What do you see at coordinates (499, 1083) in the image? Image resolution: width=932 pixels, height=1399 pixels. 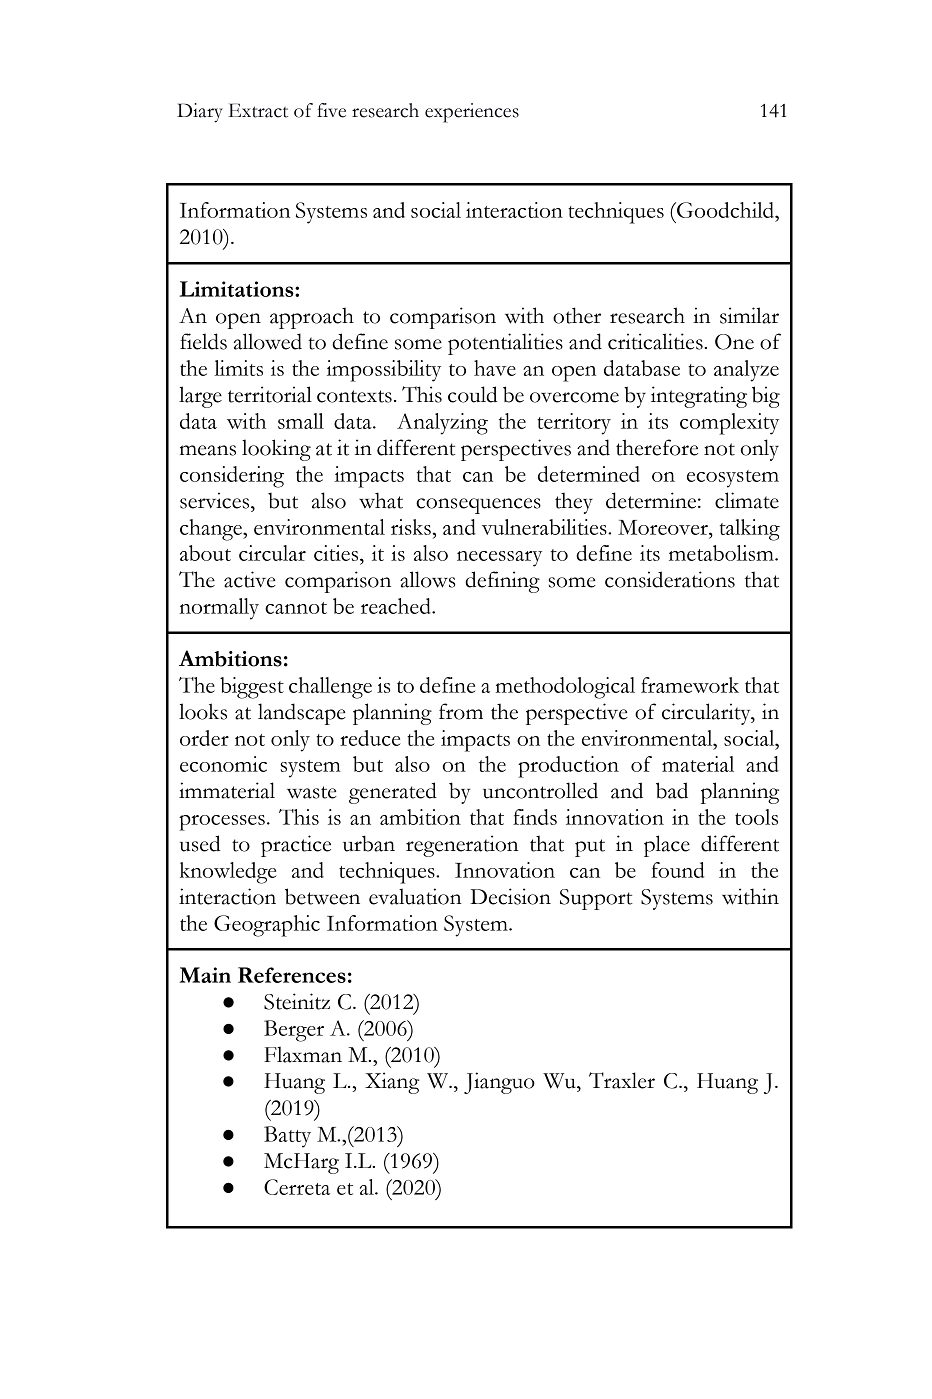 I see `Jianguo` at bounding box center [499, 1083].
